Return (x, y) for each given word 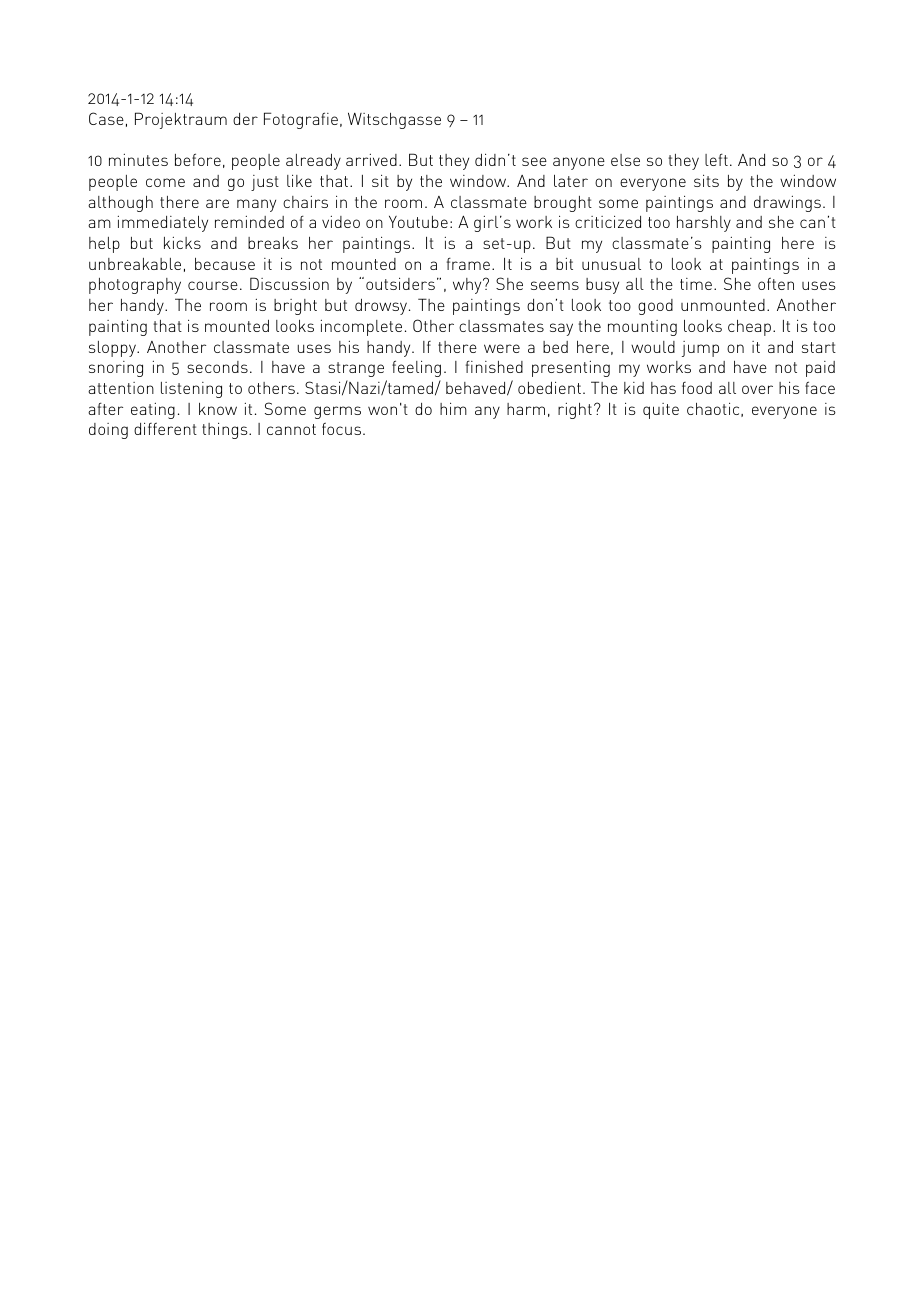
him (453, 408)
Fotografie (301, 120)
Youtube (418, 222)
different (165, 428)
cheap (749, 328)
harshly (704, 224)
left (716, 160)
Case (106, 118)
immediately (163, 224)
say (561, 329)
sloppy (113, 349)
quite (661, 411)
